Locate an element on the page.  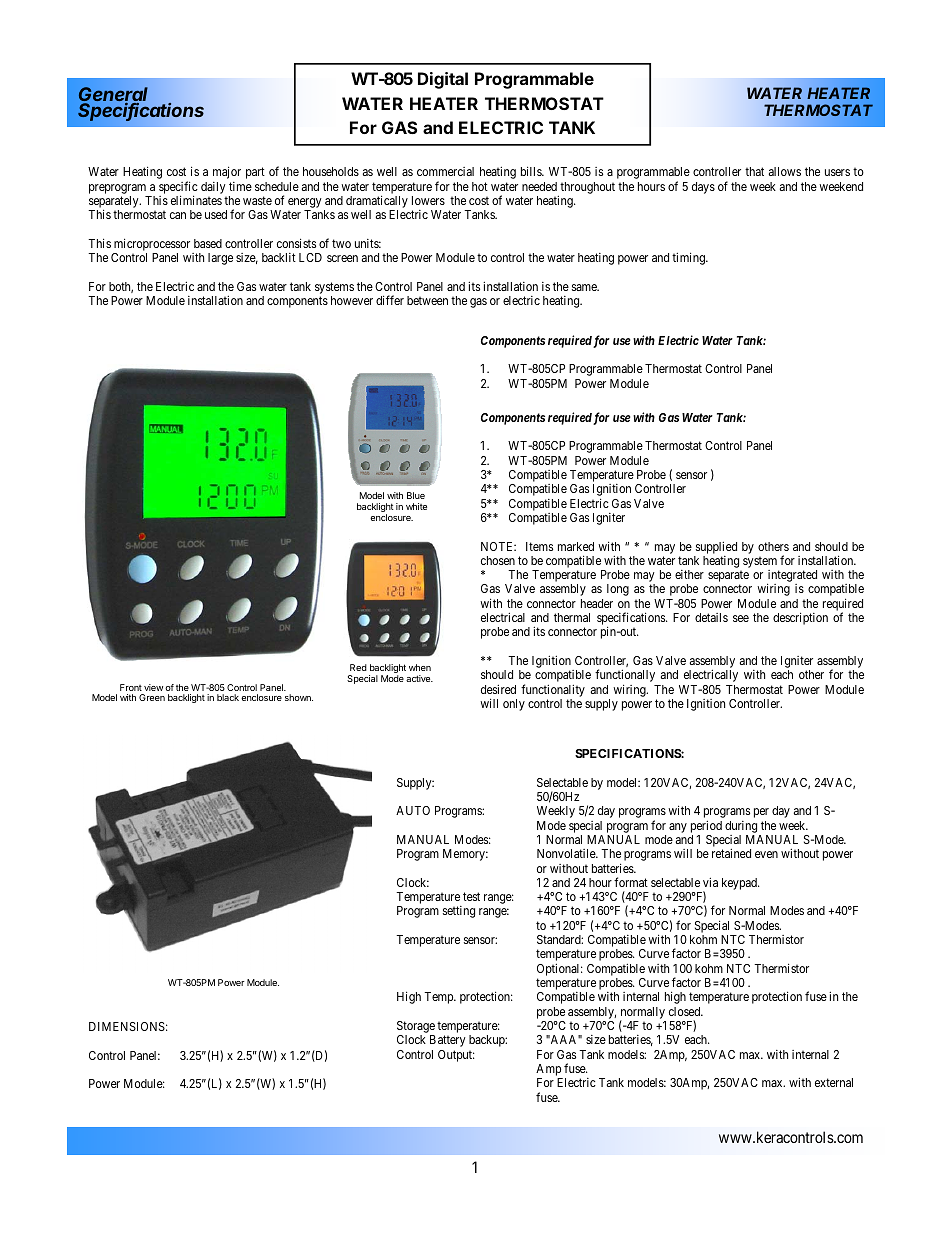
between is located at coordinates (427, 300).
